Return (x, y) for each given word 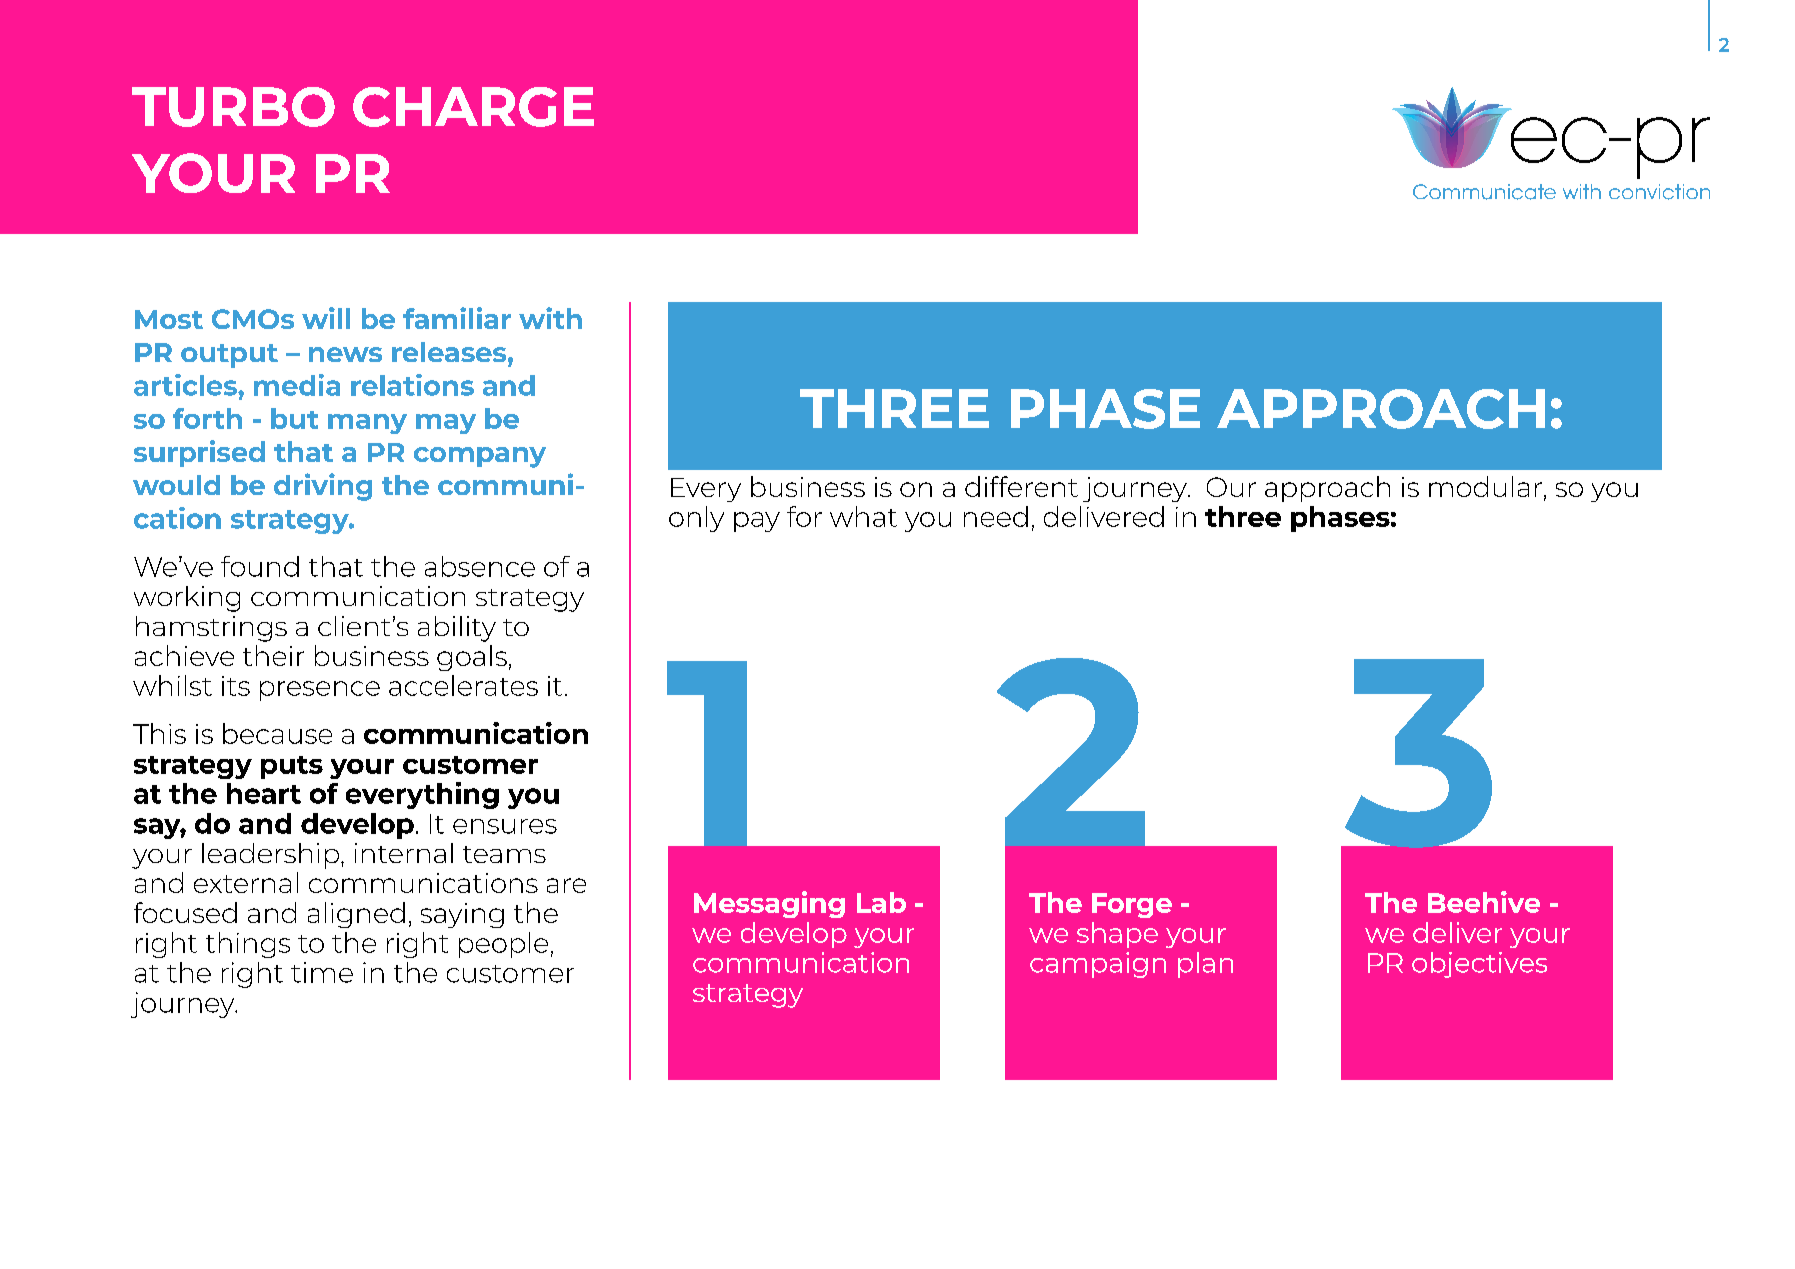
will (326, 318)
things (248, 945)
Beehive (1484, 902)
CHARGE (473, 107)
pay (757, 522)
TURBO (233, 107)
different (1021, 486)
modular (1485, 486)
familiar (457, 318)
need (996, 516)
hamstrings (211, 629)
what (863, 516)
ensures (505, 826)
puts (292, 767)
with (550, 318)
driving (323, 487)
